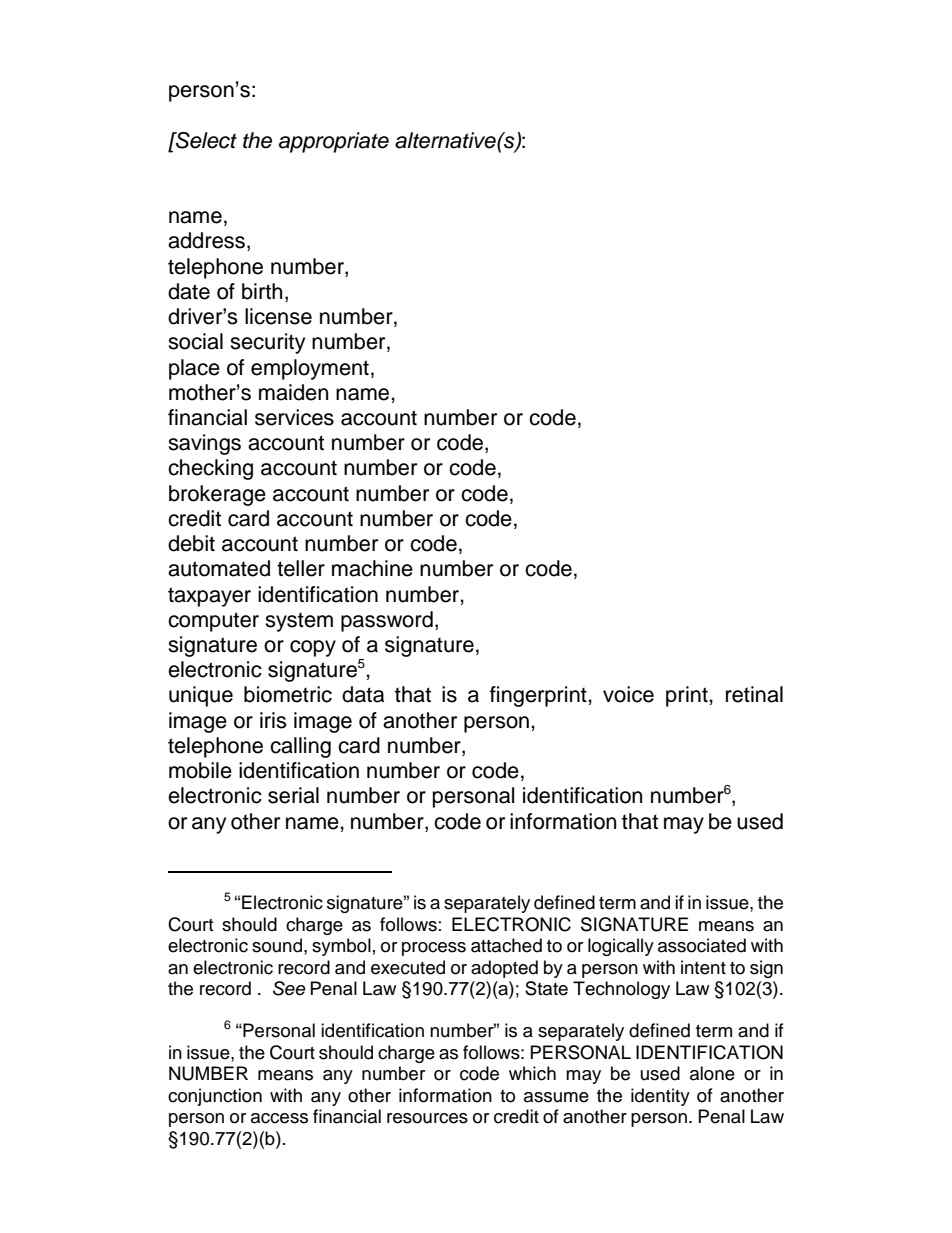 The width and height of the screenshot is (952, 1233). What do you see at coordinates (279, 1118) in the screenshot?
I see `access` at bounding box center [279, 1118].
